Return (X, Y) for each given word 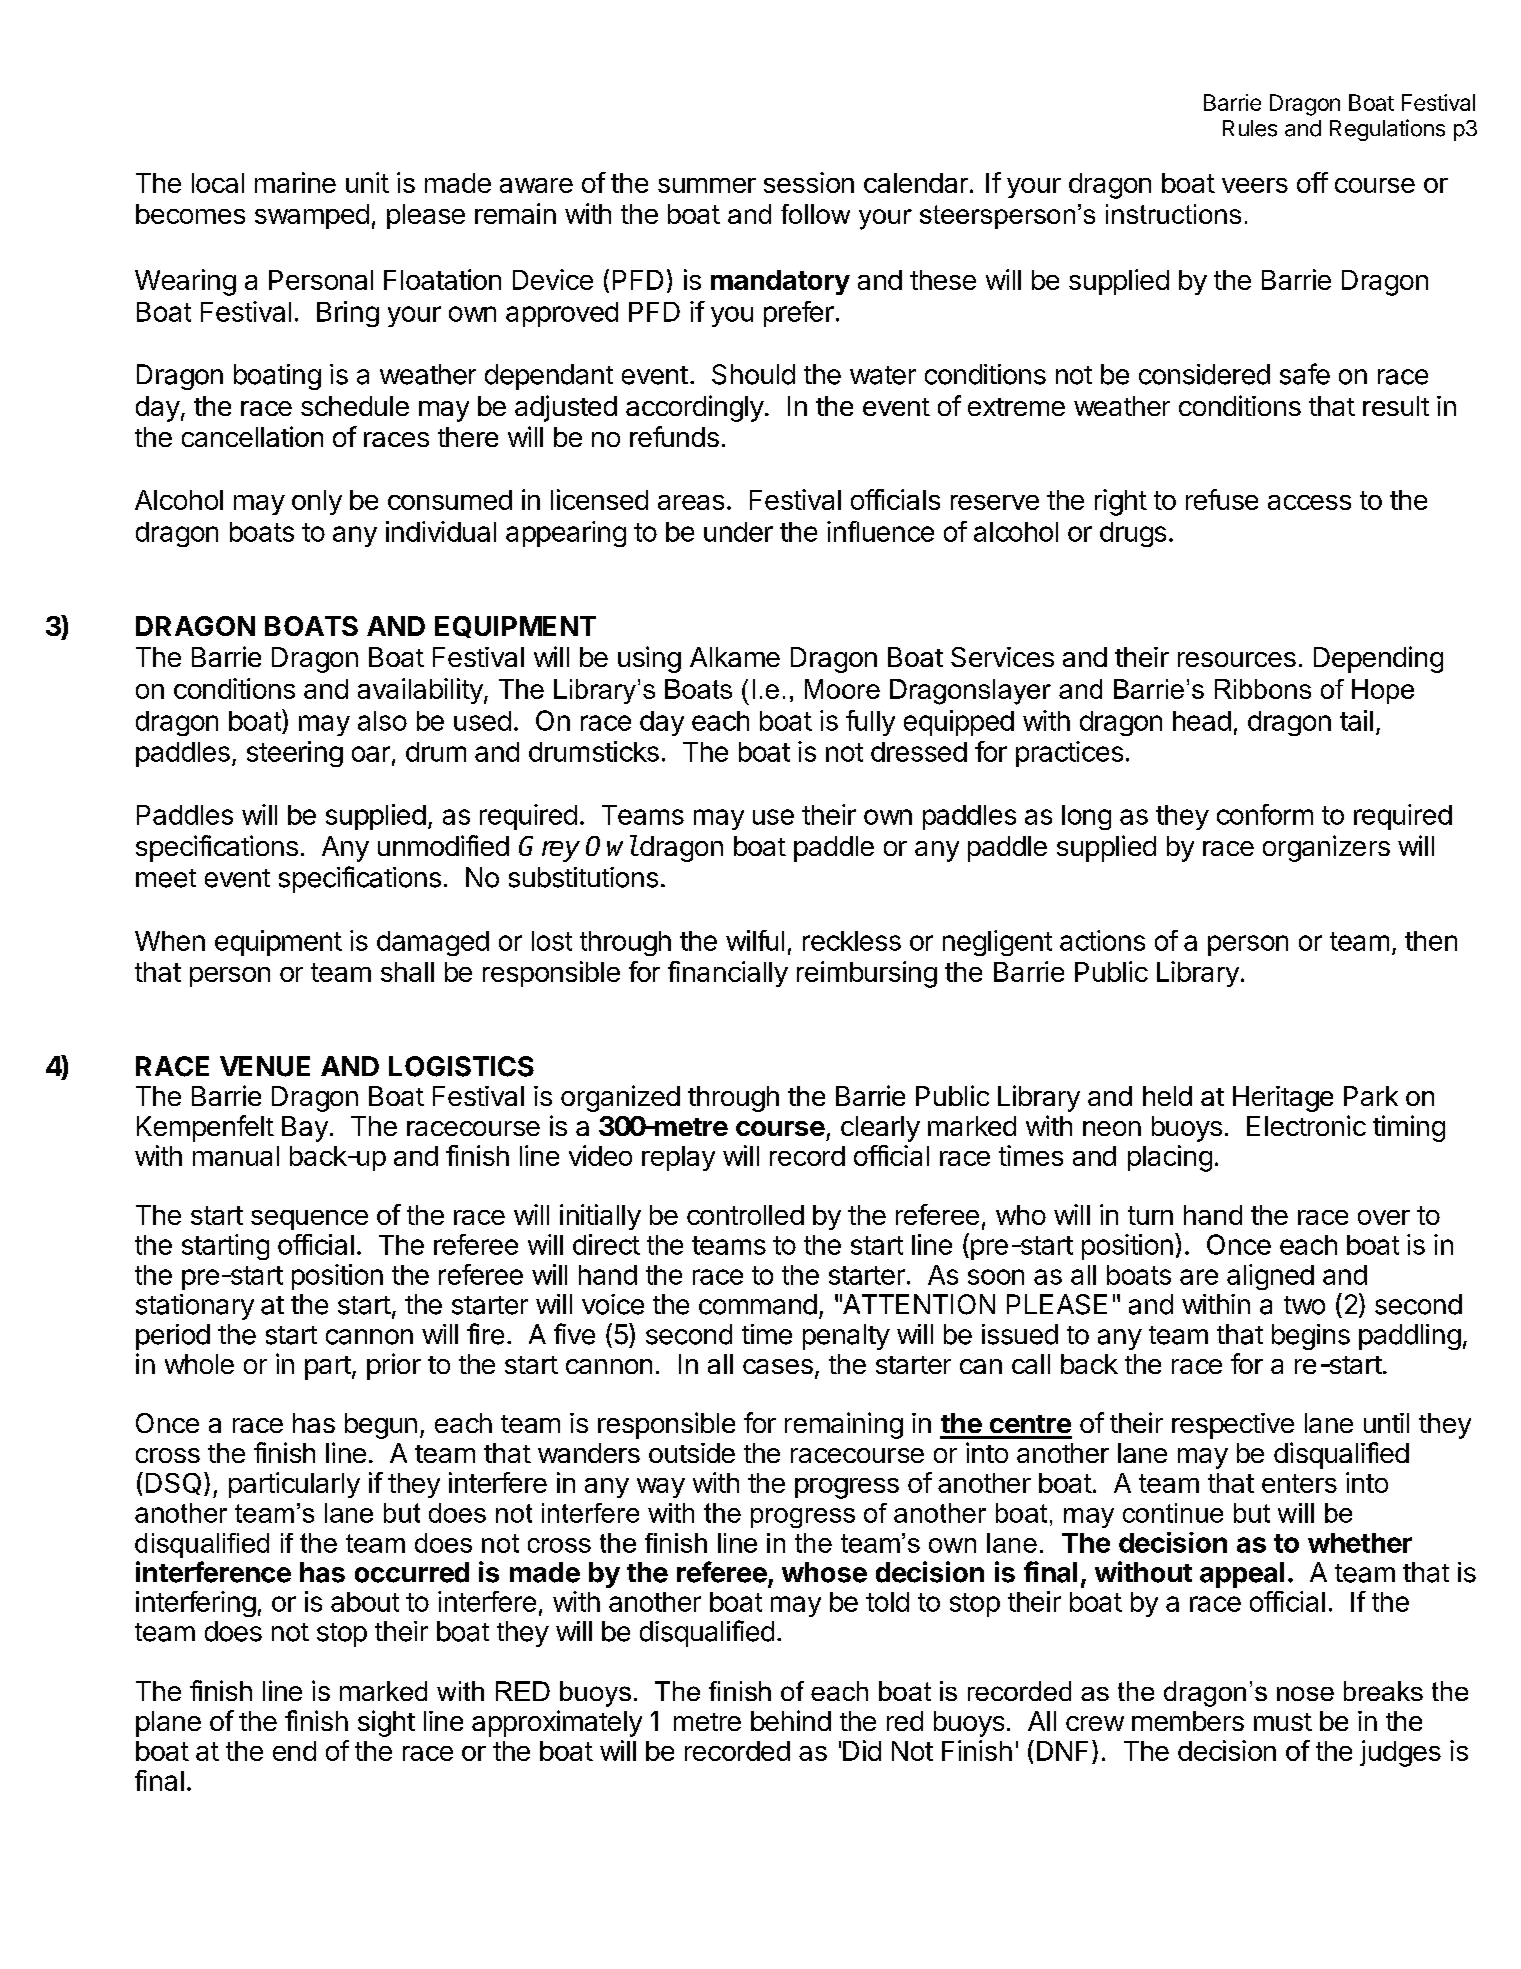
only (317, 502)
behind (791, 1720)
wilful (755, 940)
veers (1255, 185)
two (1304, 1305)
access (1309, 502)
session (809, 182)
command (758, 1304)
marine (295, 182)
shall (407, 972)
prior (394, 1366)
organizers (1326, 848)
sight (386, 1723)
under (738, 532)
